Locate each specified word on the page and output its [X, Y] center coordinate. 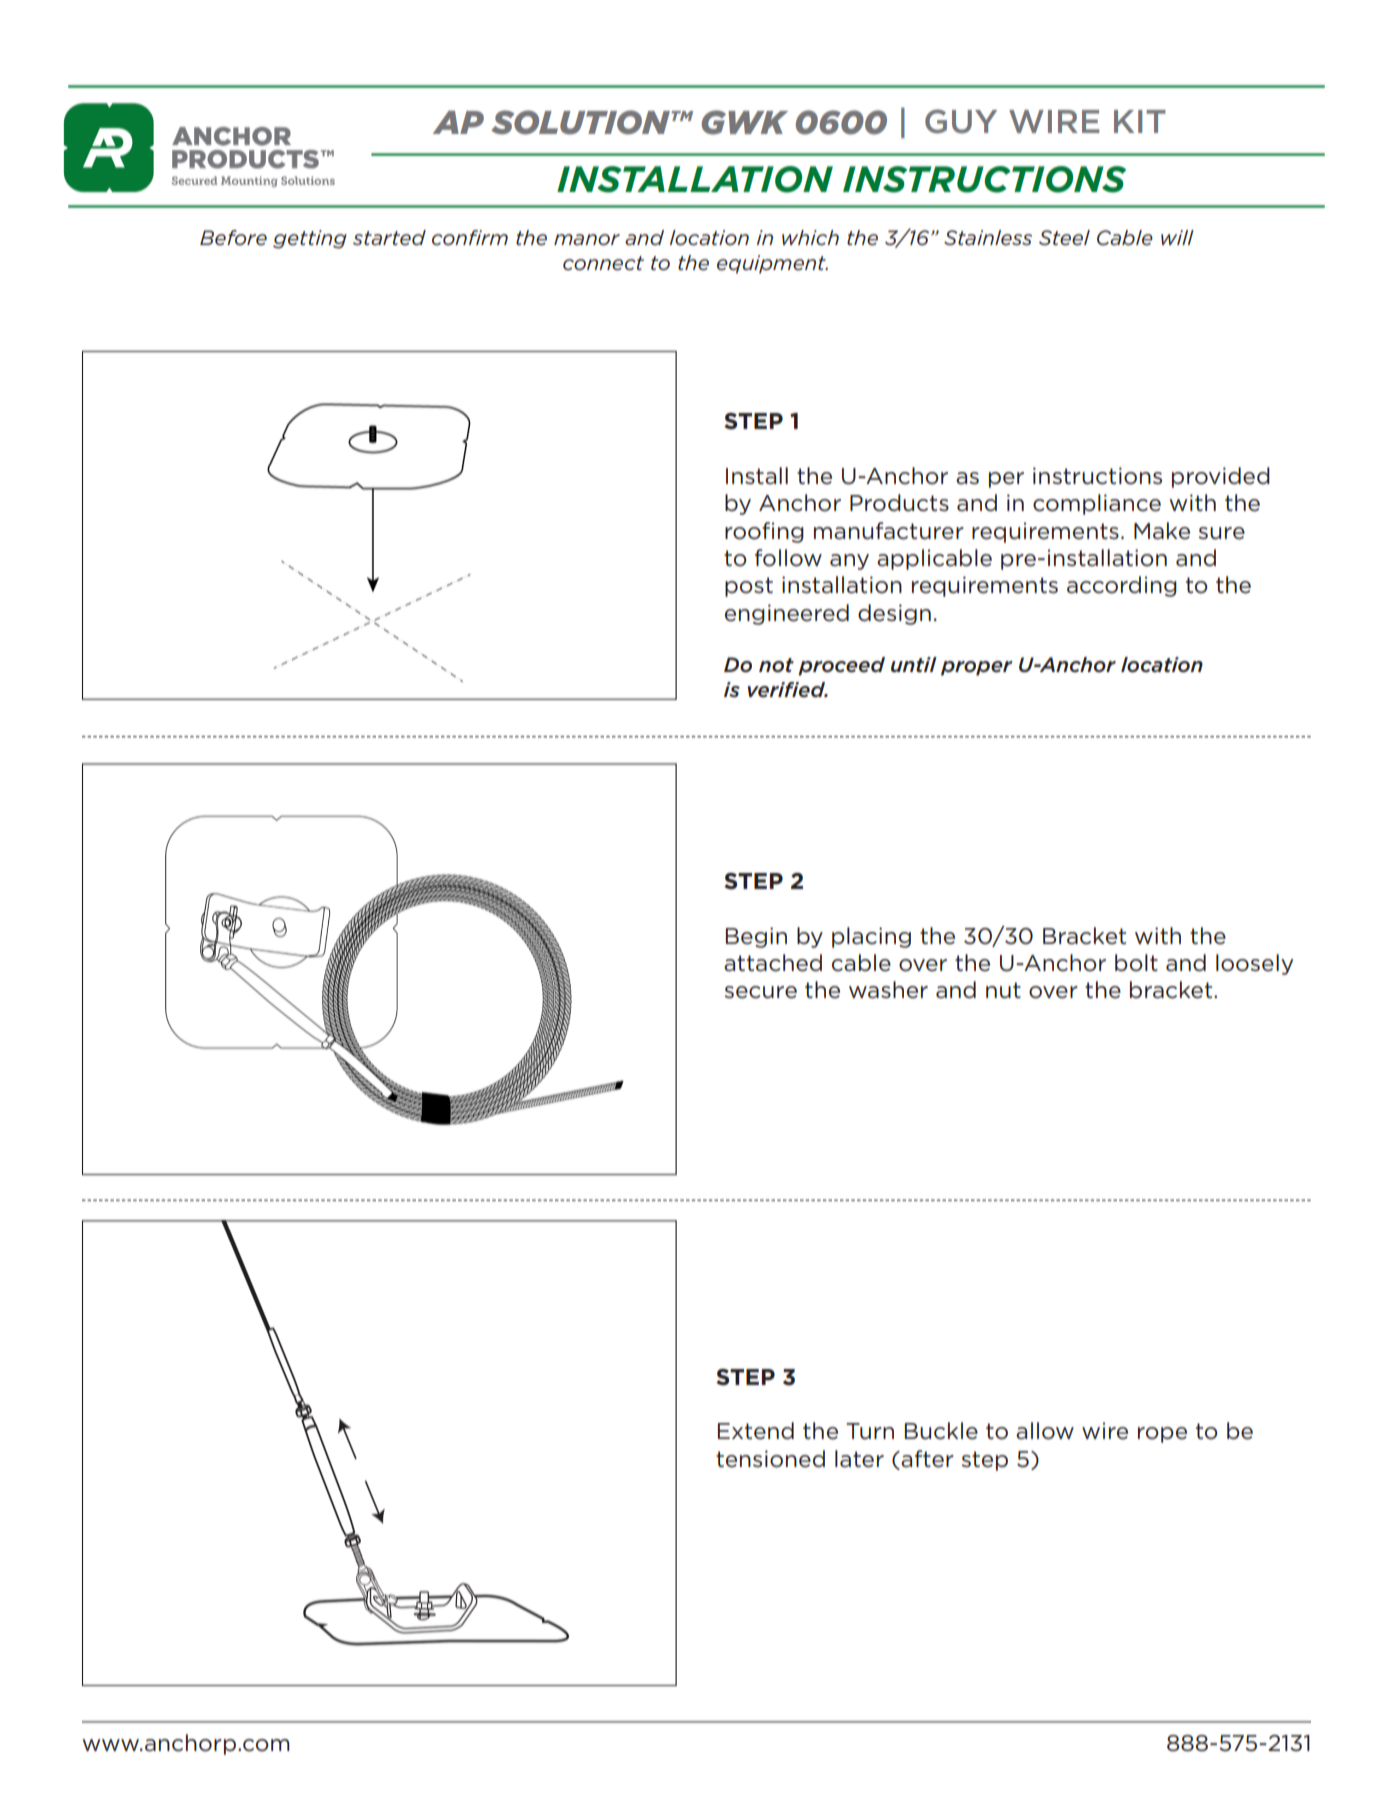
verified [787, 690]
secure [761, 992]
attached [773, 963]
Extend [756, 1431]
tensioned [770, 1459]
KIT [1140, 121]
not [776, 665]
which [810, 238]
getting [310, 239]
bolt [1136, 963]
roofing [764, 532]
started [389, 238]
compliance [1097, 504]
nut [1003, 990]
